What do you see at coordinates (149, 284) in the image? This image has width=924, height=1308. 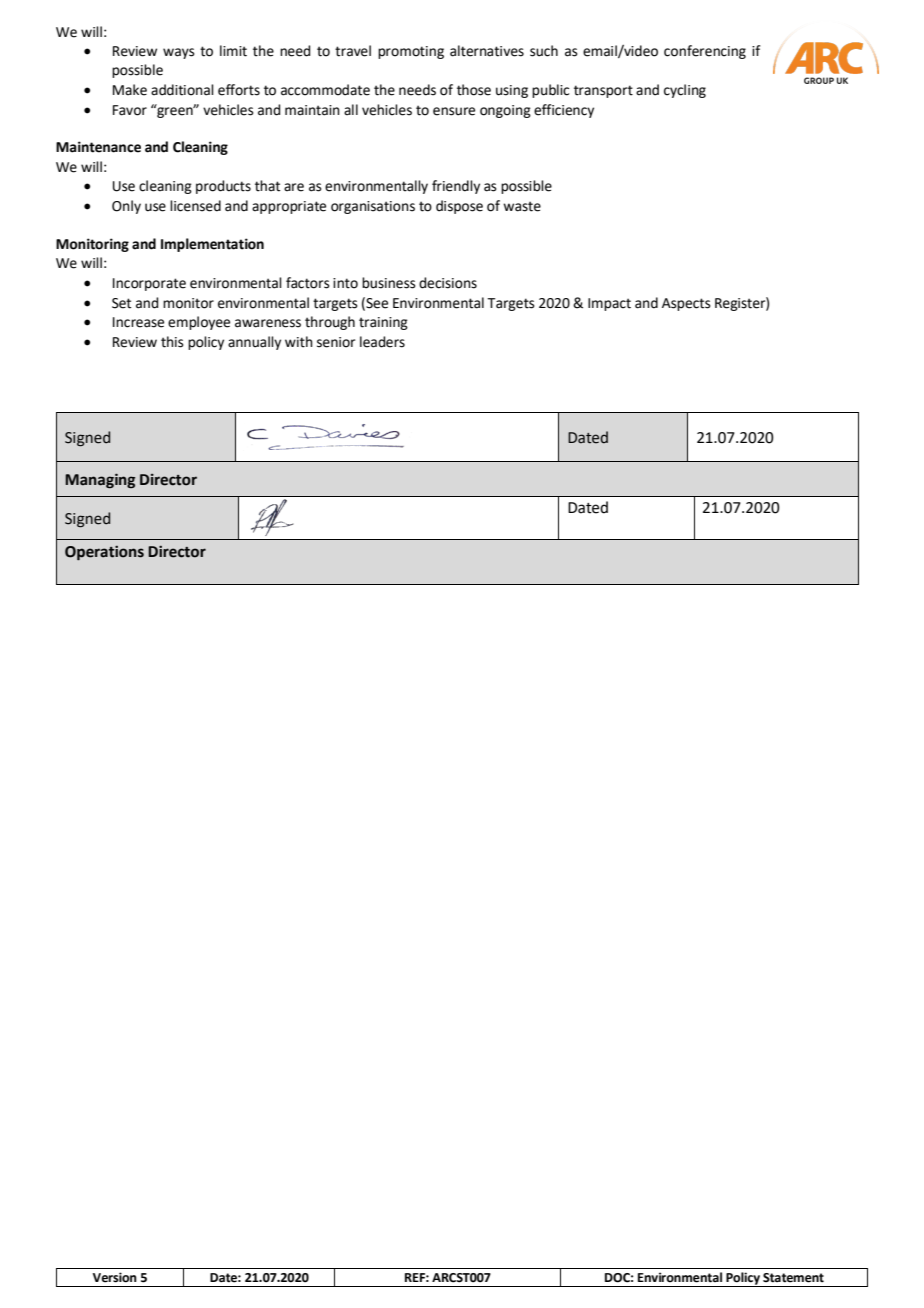 I see `Incorporate` at bounding box center [149, 284].
